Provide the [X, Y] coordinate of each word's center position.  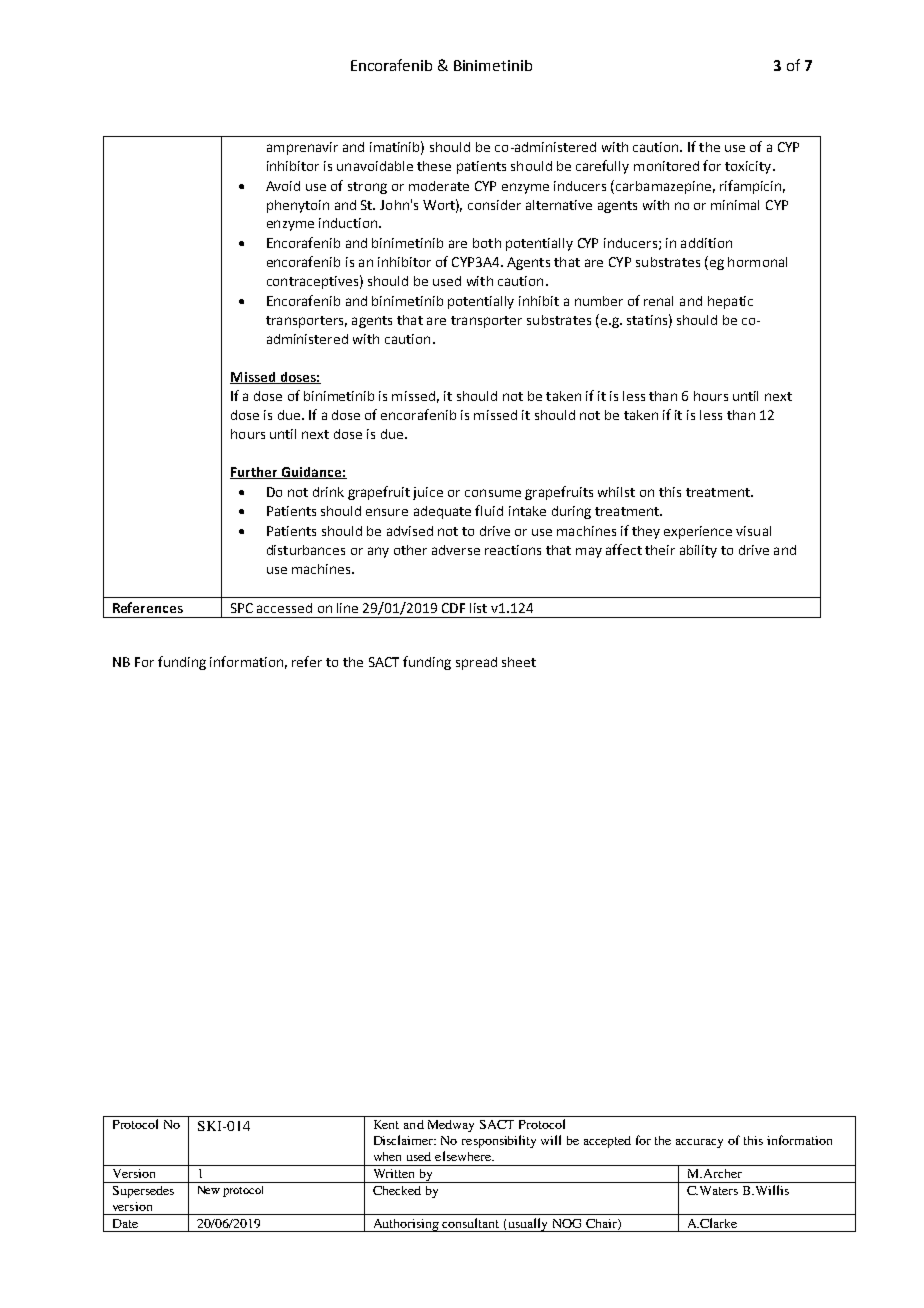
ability [698, 551]
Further [255, 473]
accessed [284, 608]
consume [493, 493]
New [209, 1190]
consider [494, 205]
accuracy [699, 1143]
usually [528, 1225]
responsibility [499, 1141]
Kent [386, 1124]
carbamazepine [663, 187]
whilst [616, 492]
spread [476, 663]
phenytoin [298, 206]
